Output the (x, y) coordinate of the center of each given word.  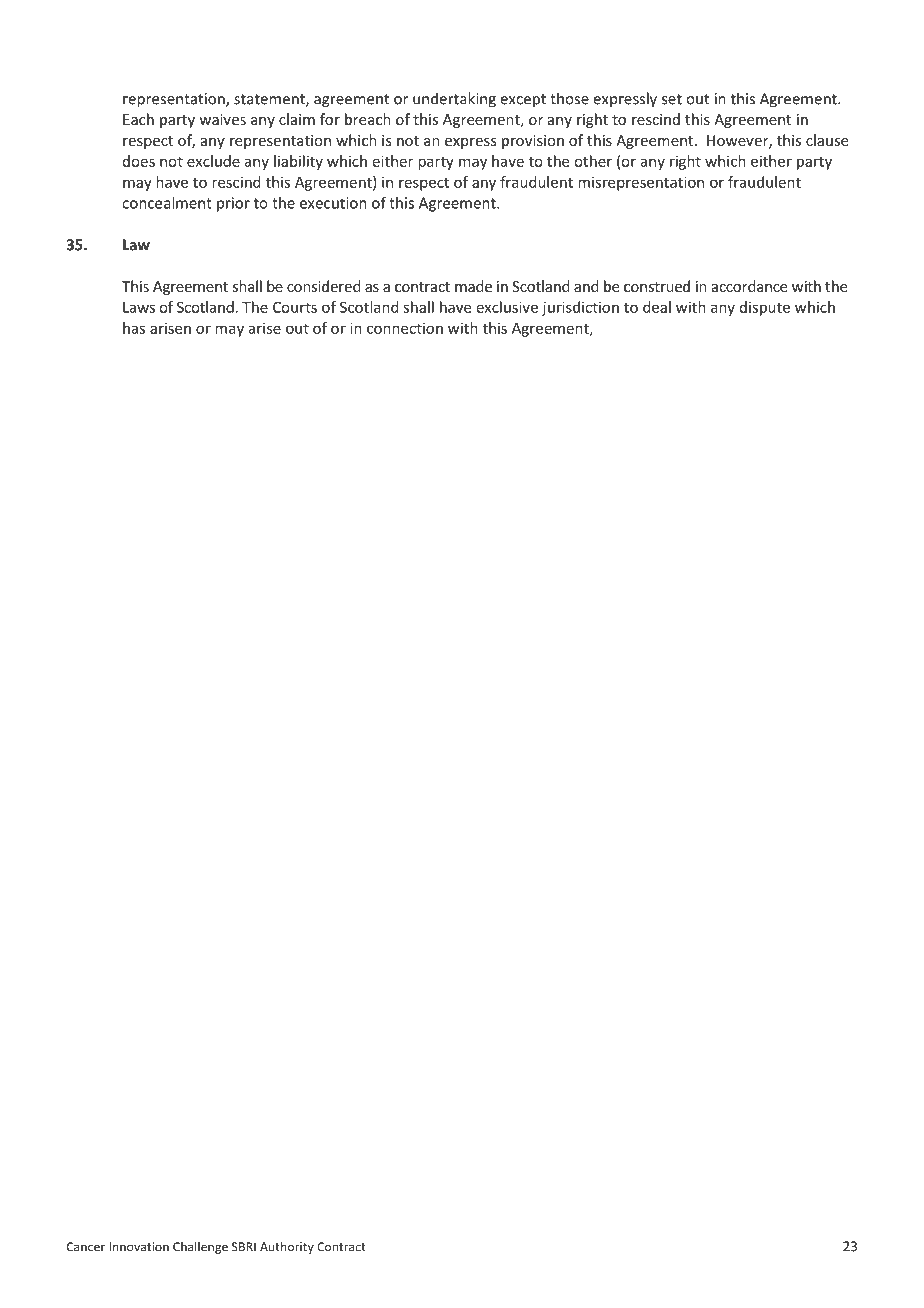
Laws (139, 307)
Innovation (139, 1247)
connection (405, 328)
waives (222, 119)
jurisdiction (580, 308)
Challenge (200, 1247)
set (672, 99)
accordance (749, 286)
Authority (287, 1247)
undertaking (454, 100)
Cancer (86, 1247)
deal (657, 307)
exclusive (507, 307)
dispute (765, 308)
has (134, 328)
